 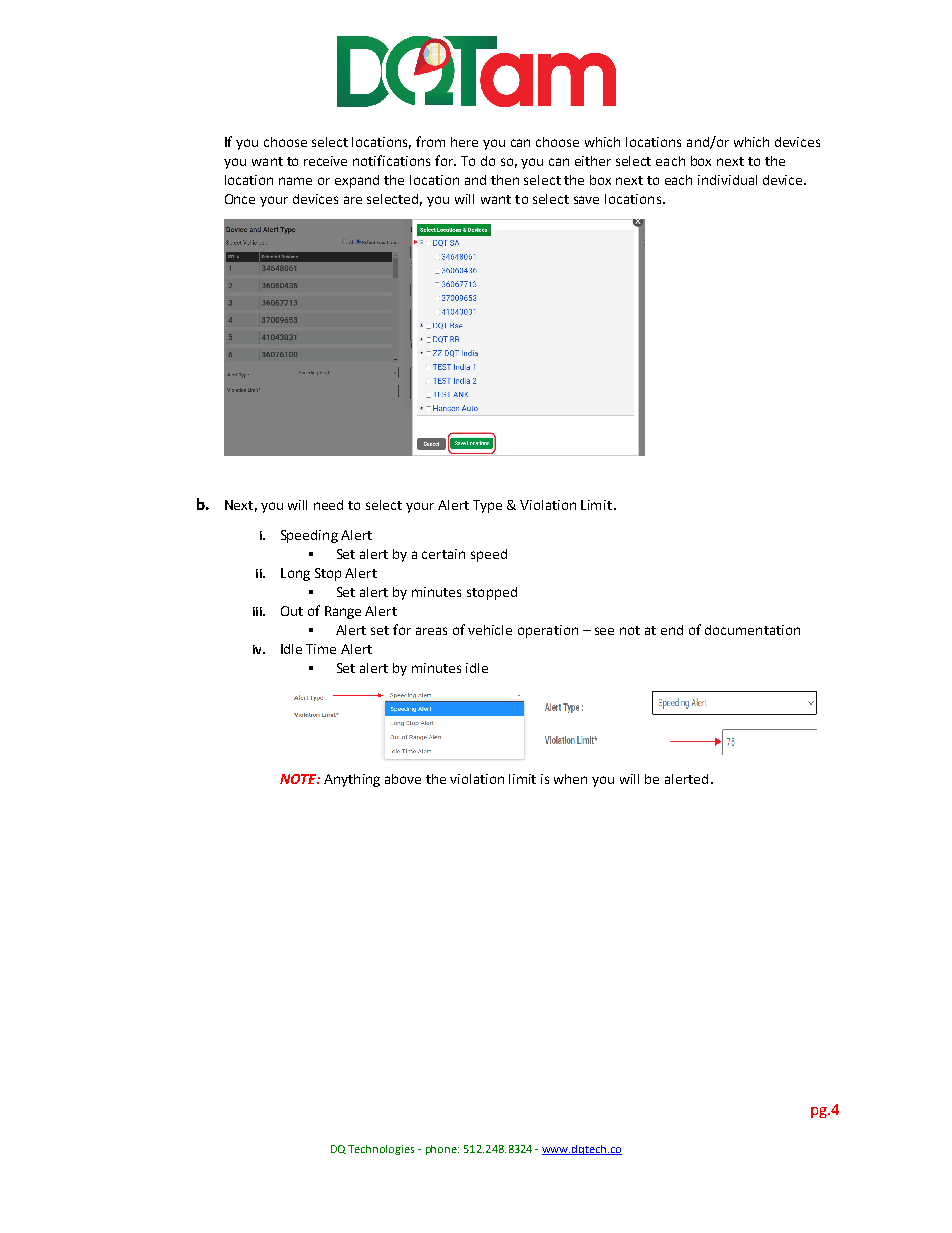 I want to click on individual, so click(x=727, y=180).
